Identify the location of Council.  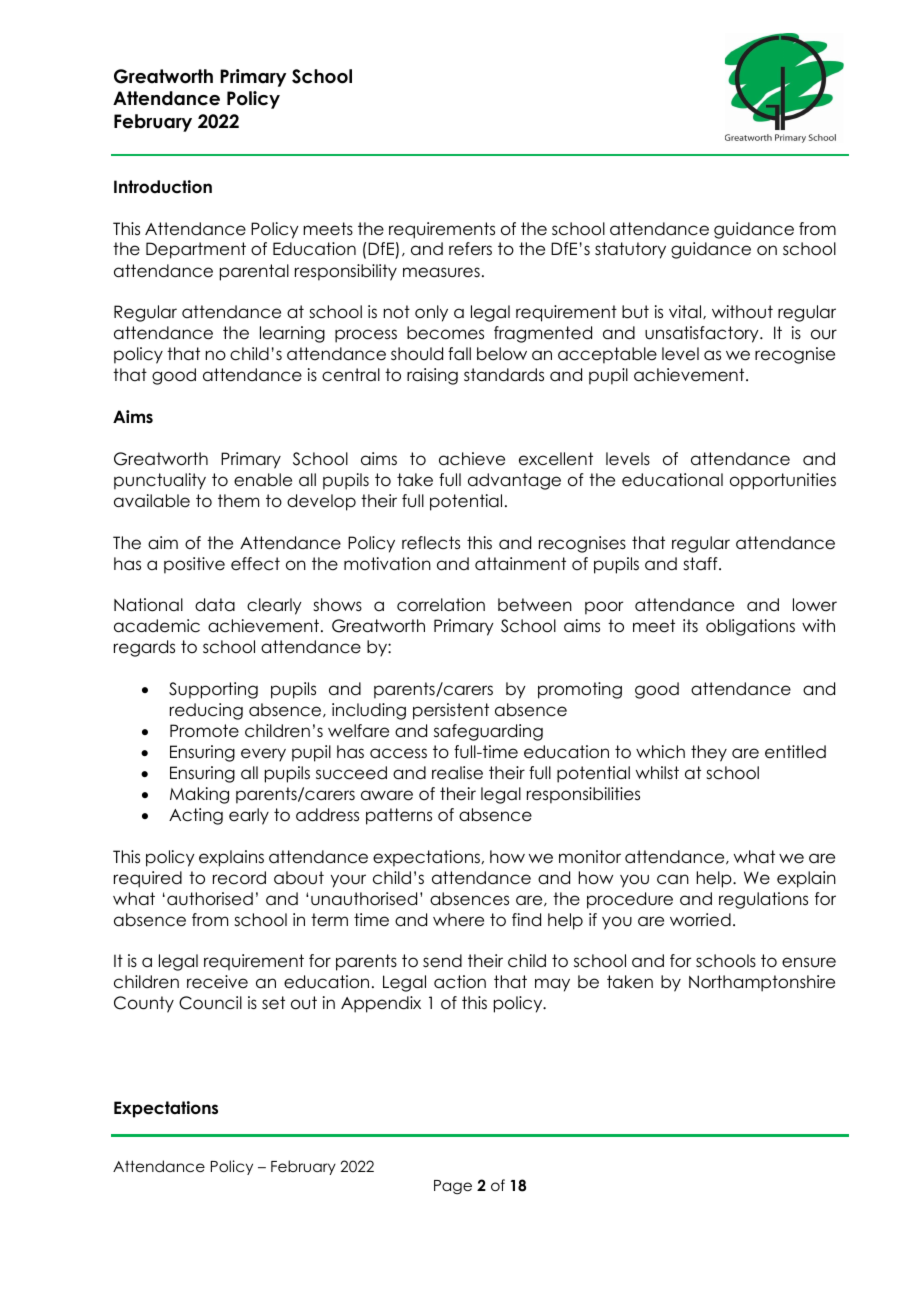
(210, 1003).
